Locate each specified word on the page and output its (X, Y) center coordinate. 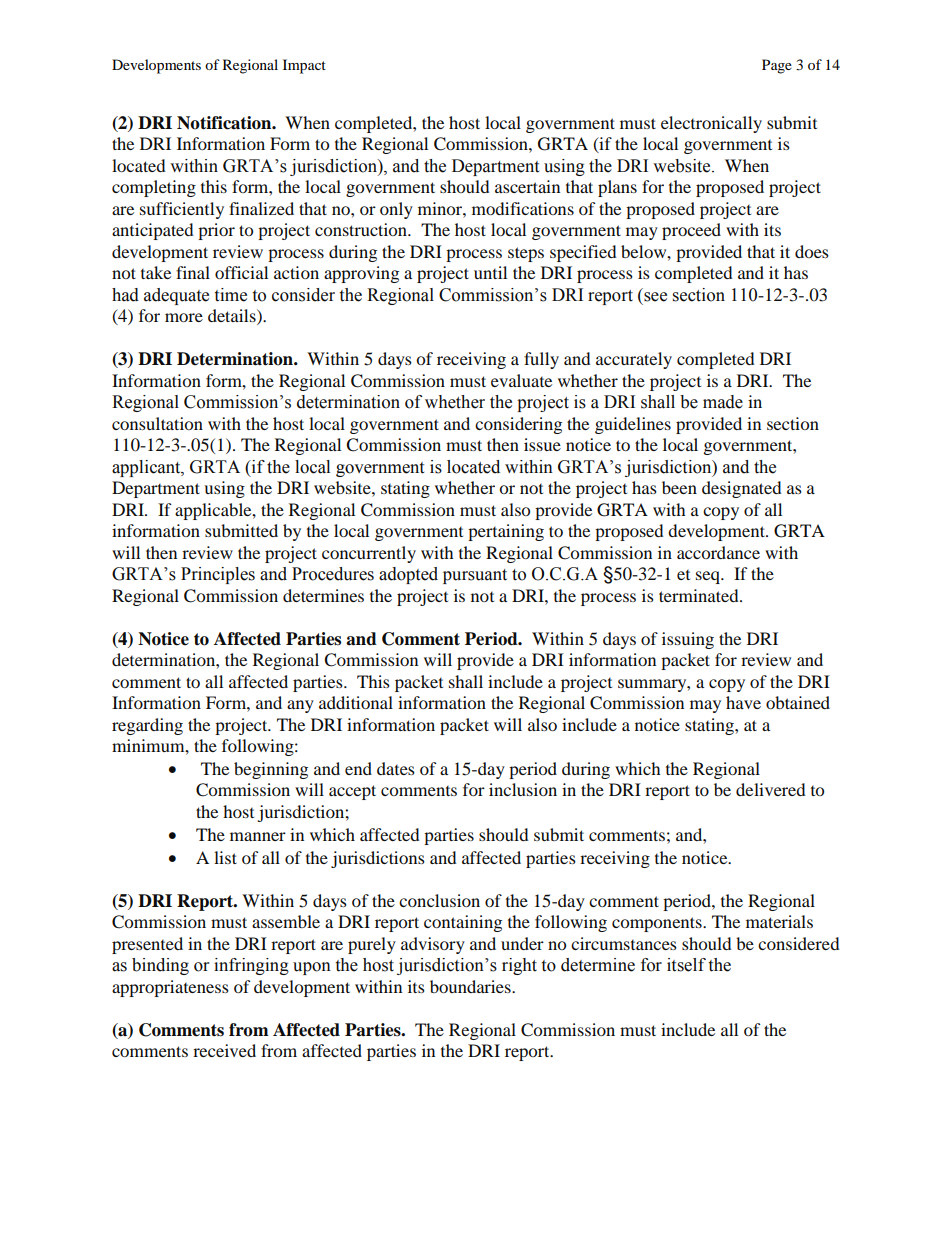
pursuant (475, 576)
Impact (304, 66)
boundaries (471, 986)
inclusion (523, 789)
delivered (770, 789)
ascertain (527, 186)
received (224, 1050)
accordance (718, 552)
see (655, 297)
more (184, 317)
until (490, 272)
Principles (218, 575)
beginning (271, 770)
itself (686, 965)
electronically (711, 124)
